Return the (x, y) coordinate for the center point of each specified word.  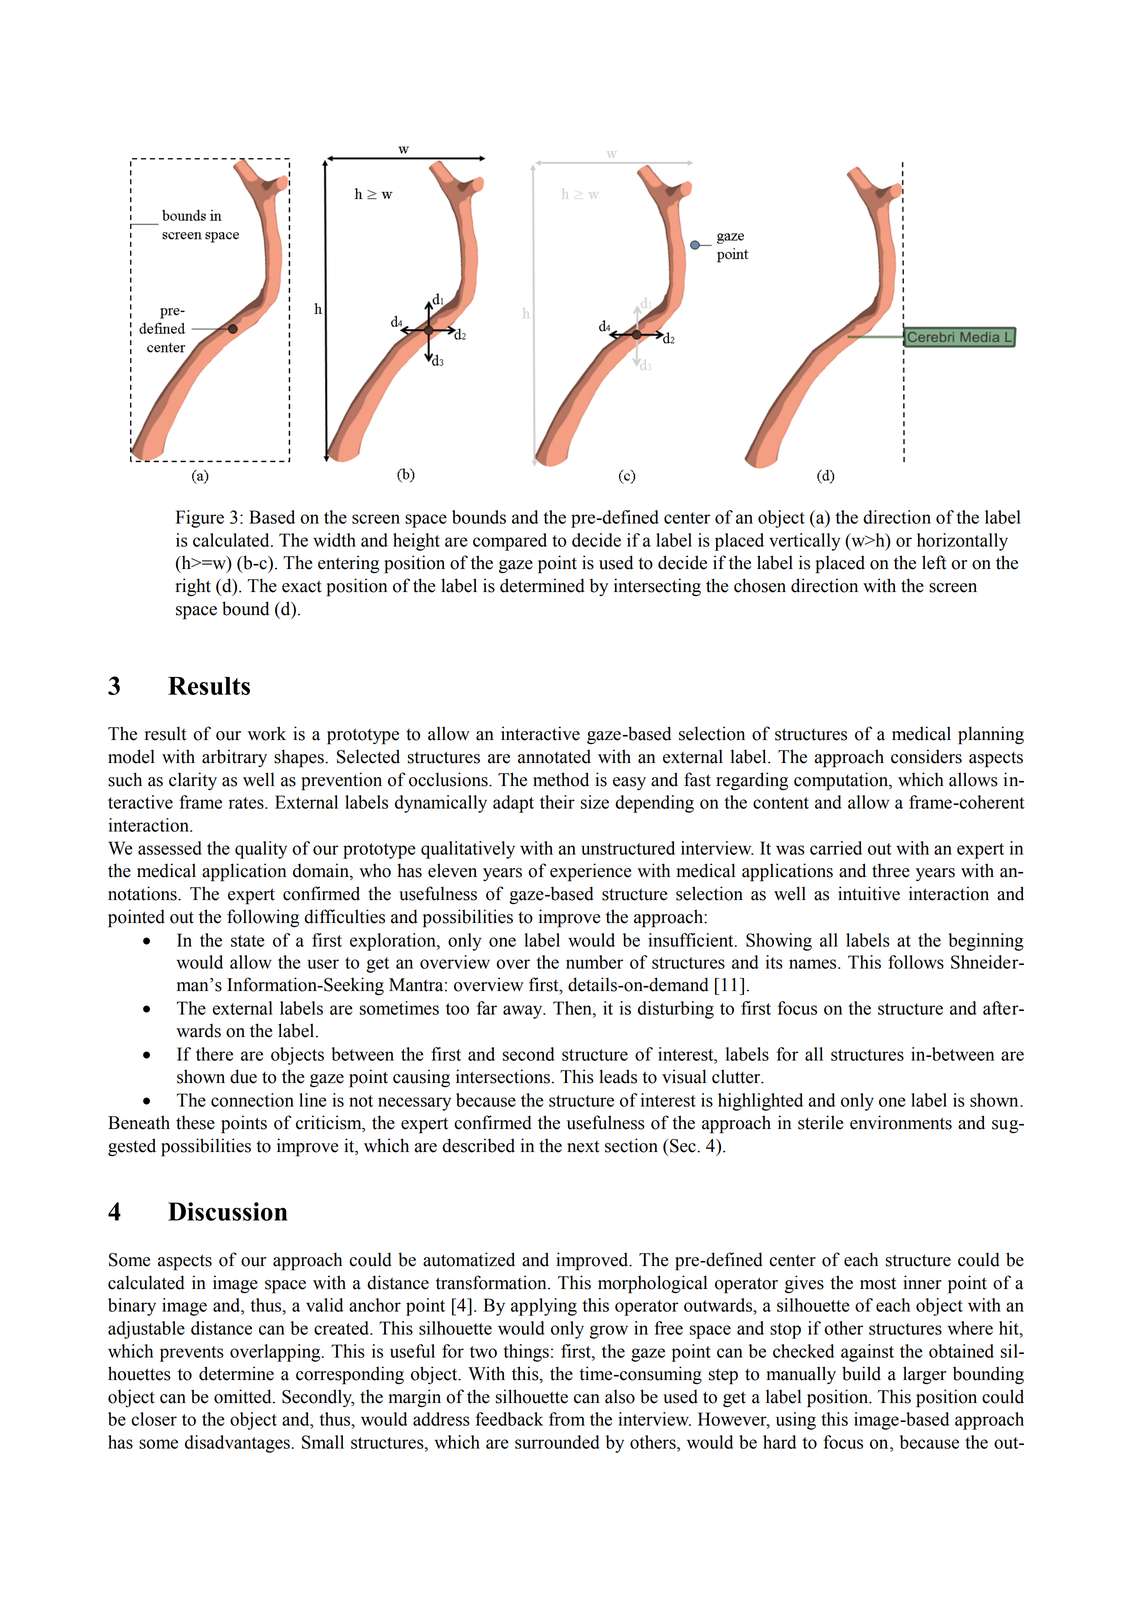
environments (901, 1122)
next (583, 1147)
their (557, 802)
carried (836, 848)
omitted (244, 1396)
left (934, 562)
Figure (200, 519)
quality (261, 850)
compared (510, 542)
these (195, 1122)
